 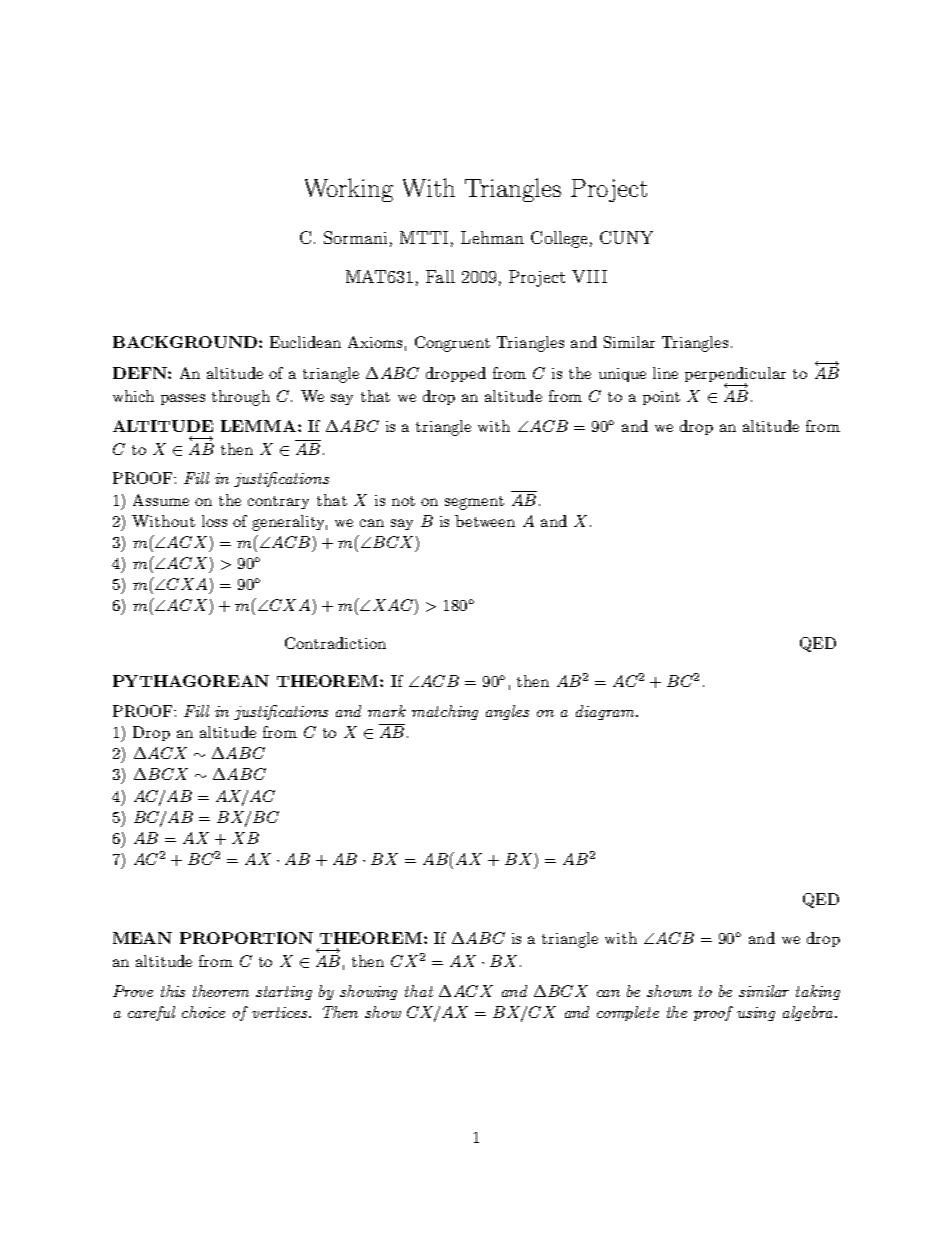 What do you see at coordinates (735, 376) in the document?
I see `perpendicular` at bounding box center [735, 376].
